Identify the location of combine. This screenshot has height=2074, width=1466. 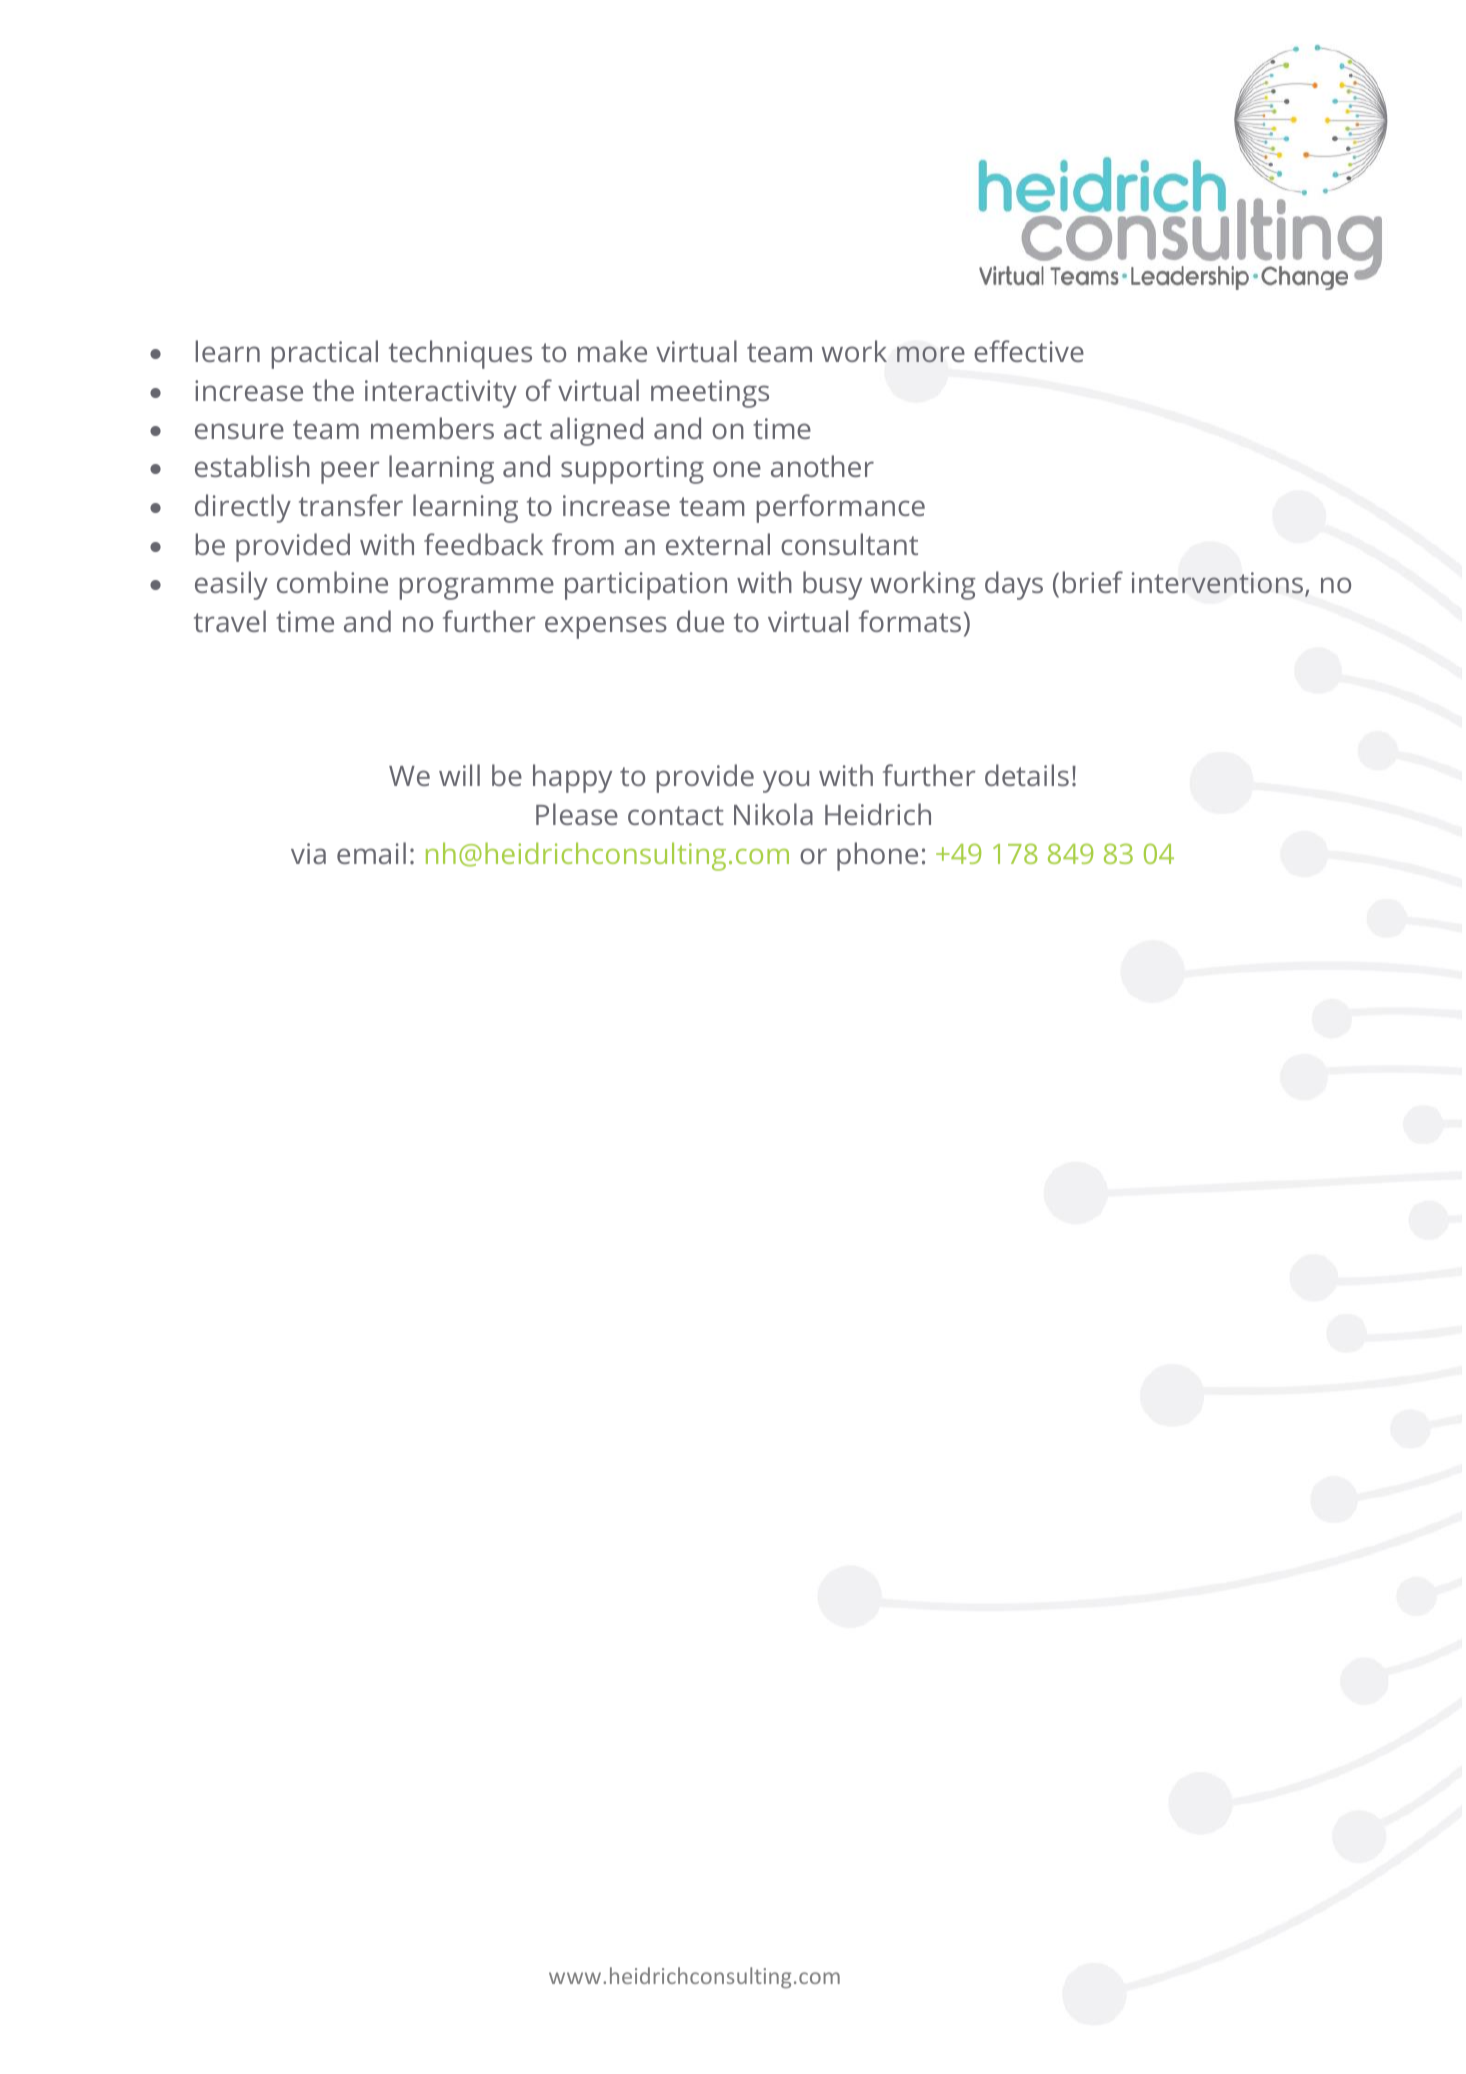
(332, 582).
